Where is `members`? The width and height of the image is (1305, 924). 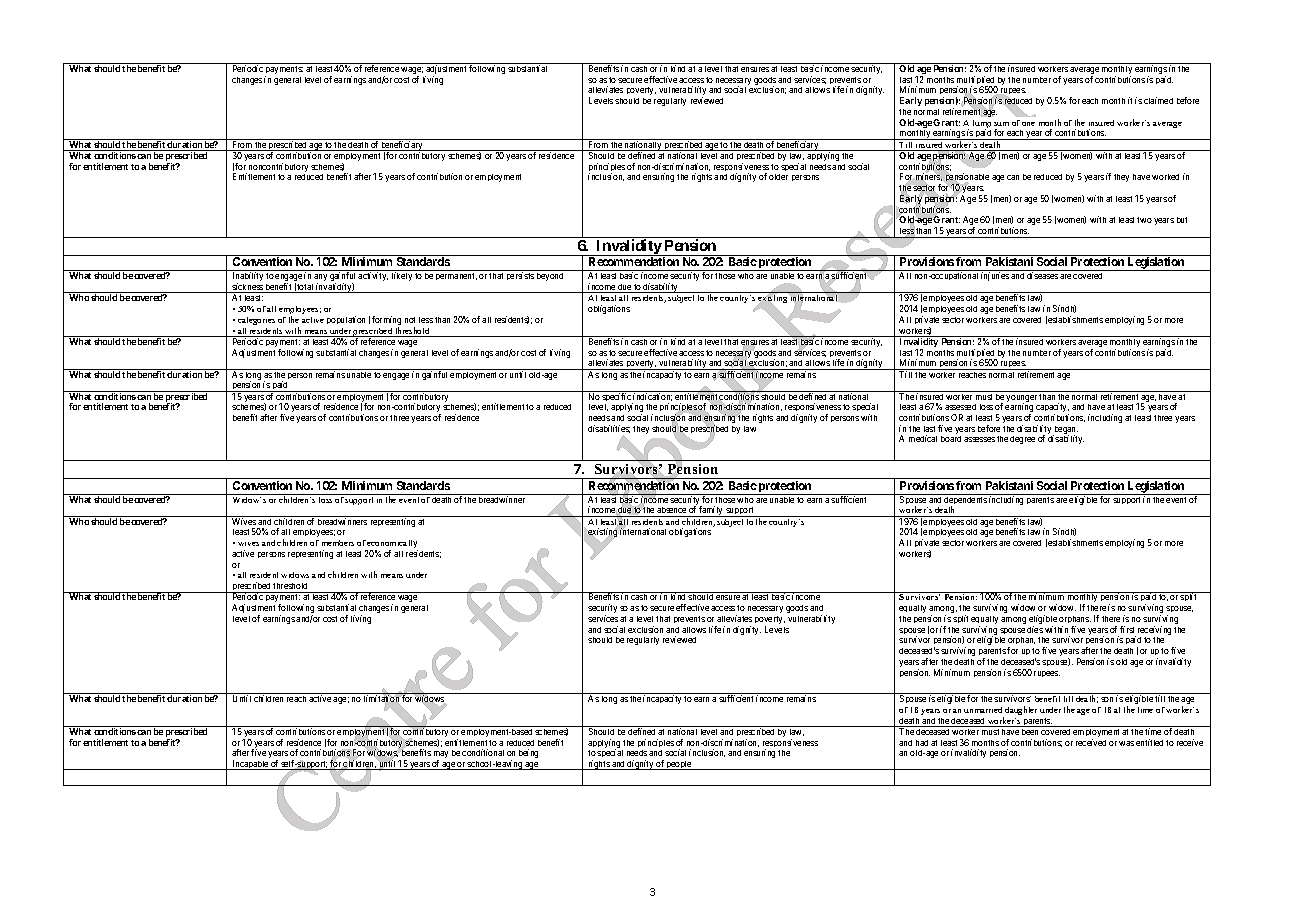
members is located at coordinates (338, 543).
